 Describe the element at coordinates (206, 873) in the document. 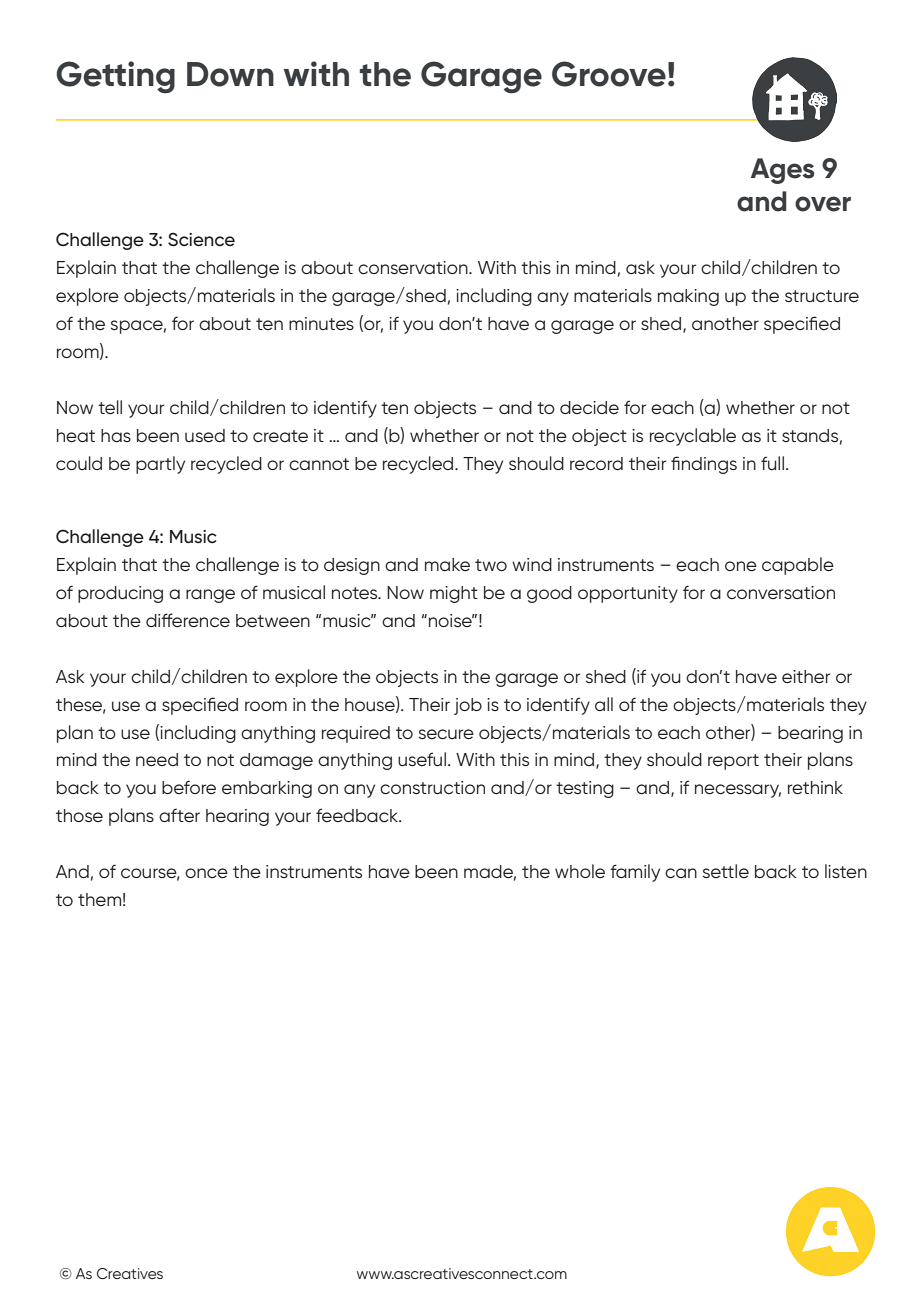

I see `once` at that location.
